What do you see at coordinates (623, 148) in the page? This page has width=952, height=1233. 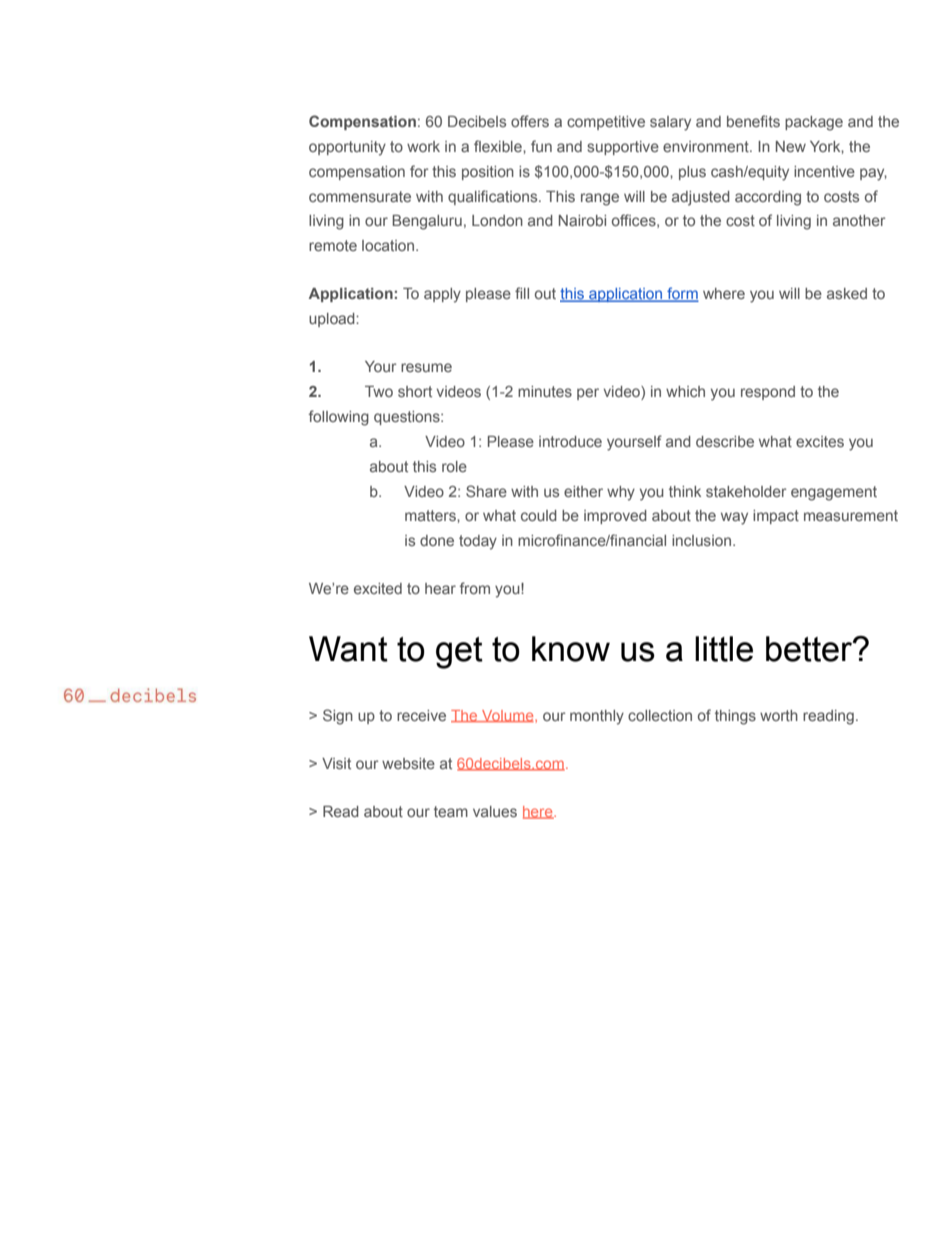 I see `supportive` at bounding box center [623, 148].
